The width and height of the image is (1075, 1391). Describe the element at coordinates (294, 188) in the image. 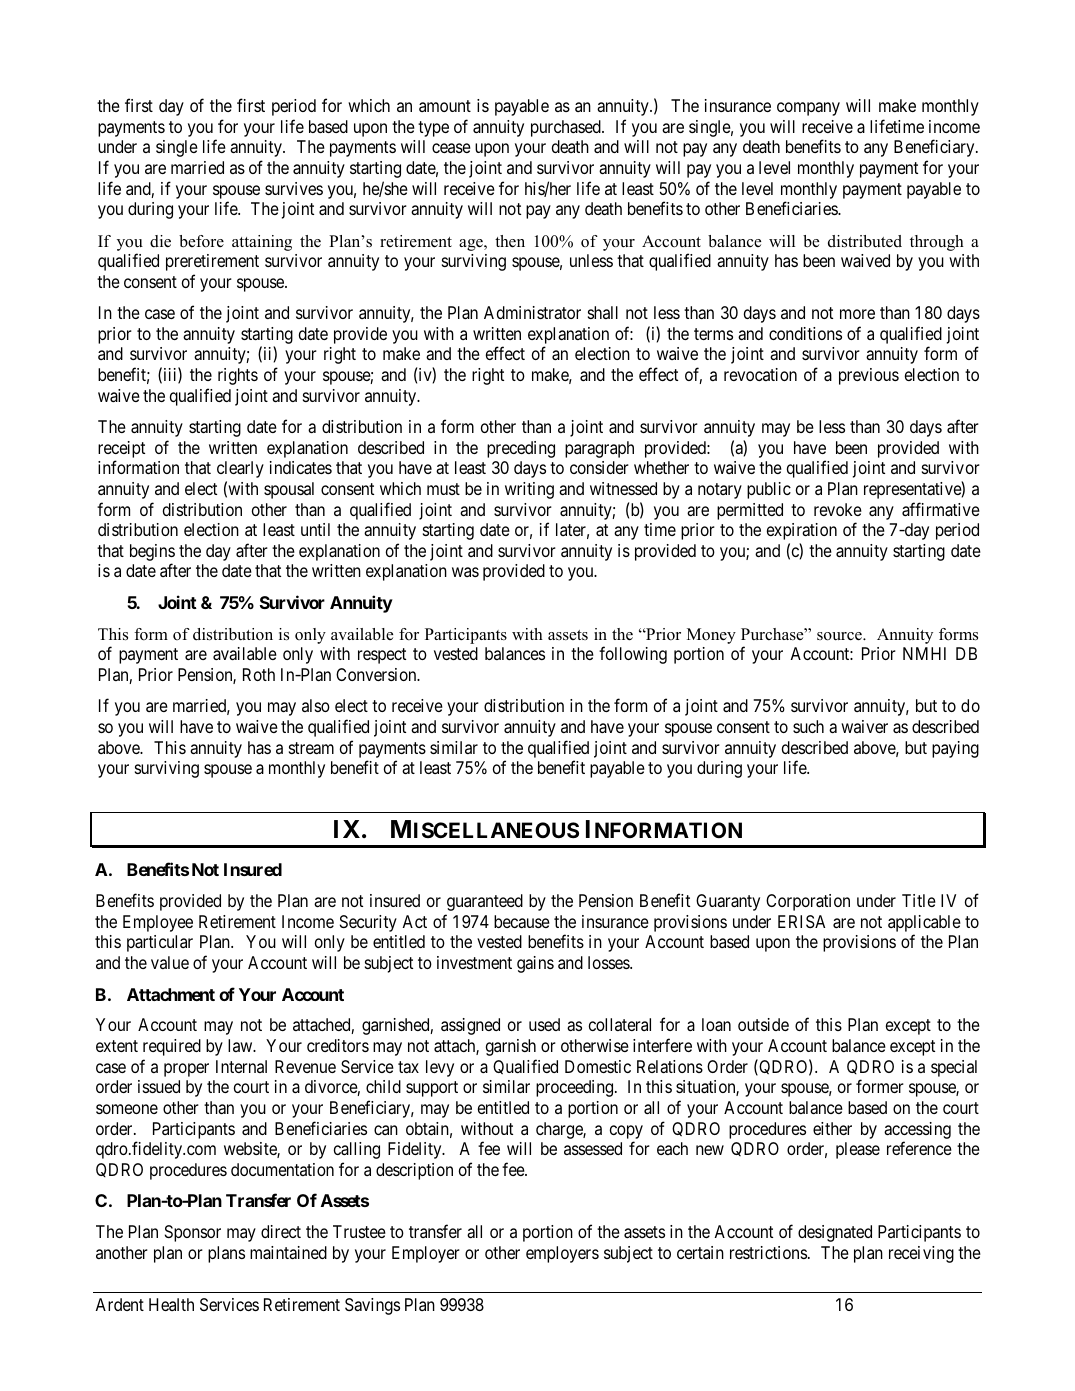

I see `survives` at that location.
